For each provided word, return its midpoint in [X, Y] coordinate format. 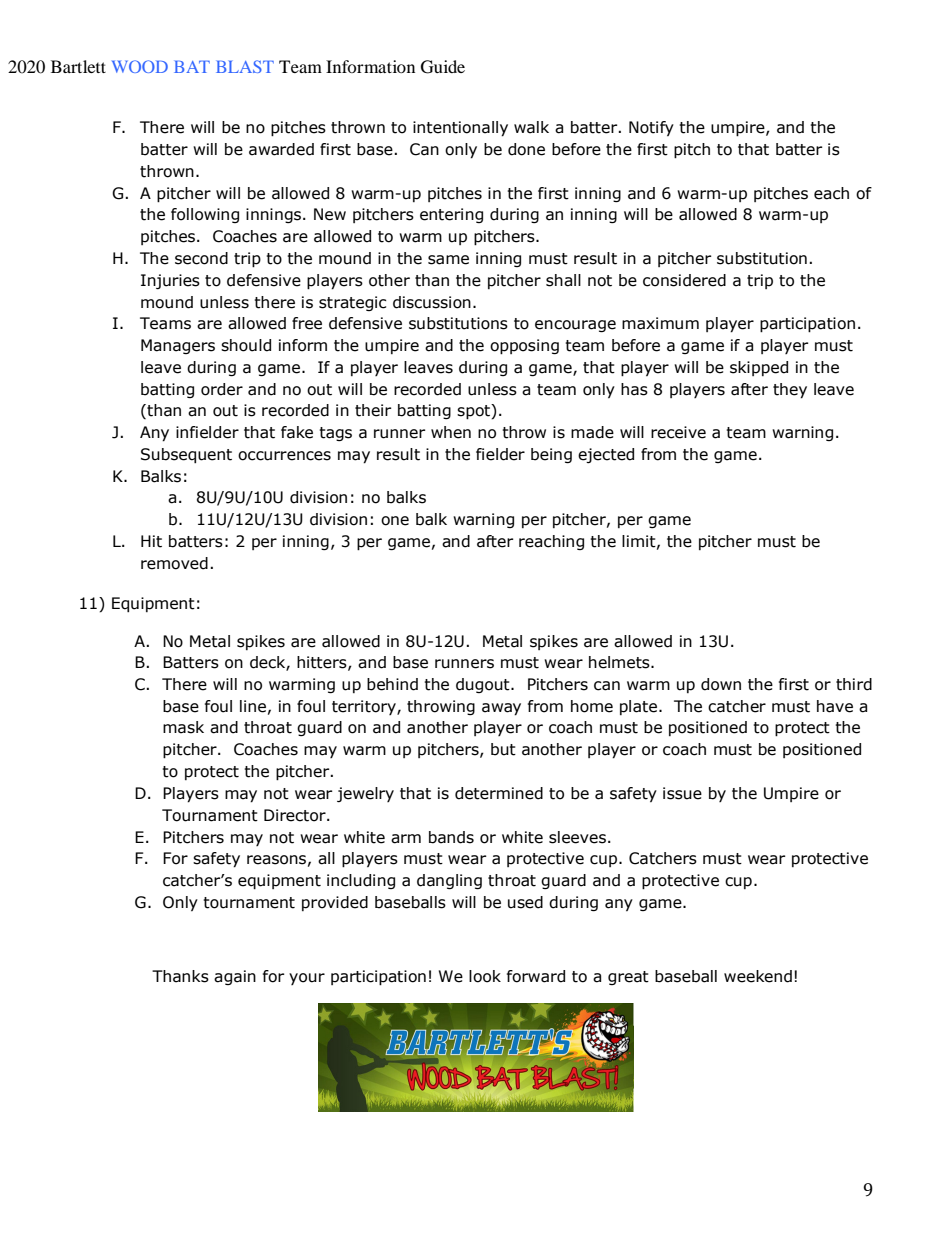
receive [678, 432]
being [551, 455]
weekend [758, 976]
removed [174, 563]
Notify [651, 128]
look [485, 976]
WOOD [140, 66]
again [235, 977]
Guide [443, 67]
